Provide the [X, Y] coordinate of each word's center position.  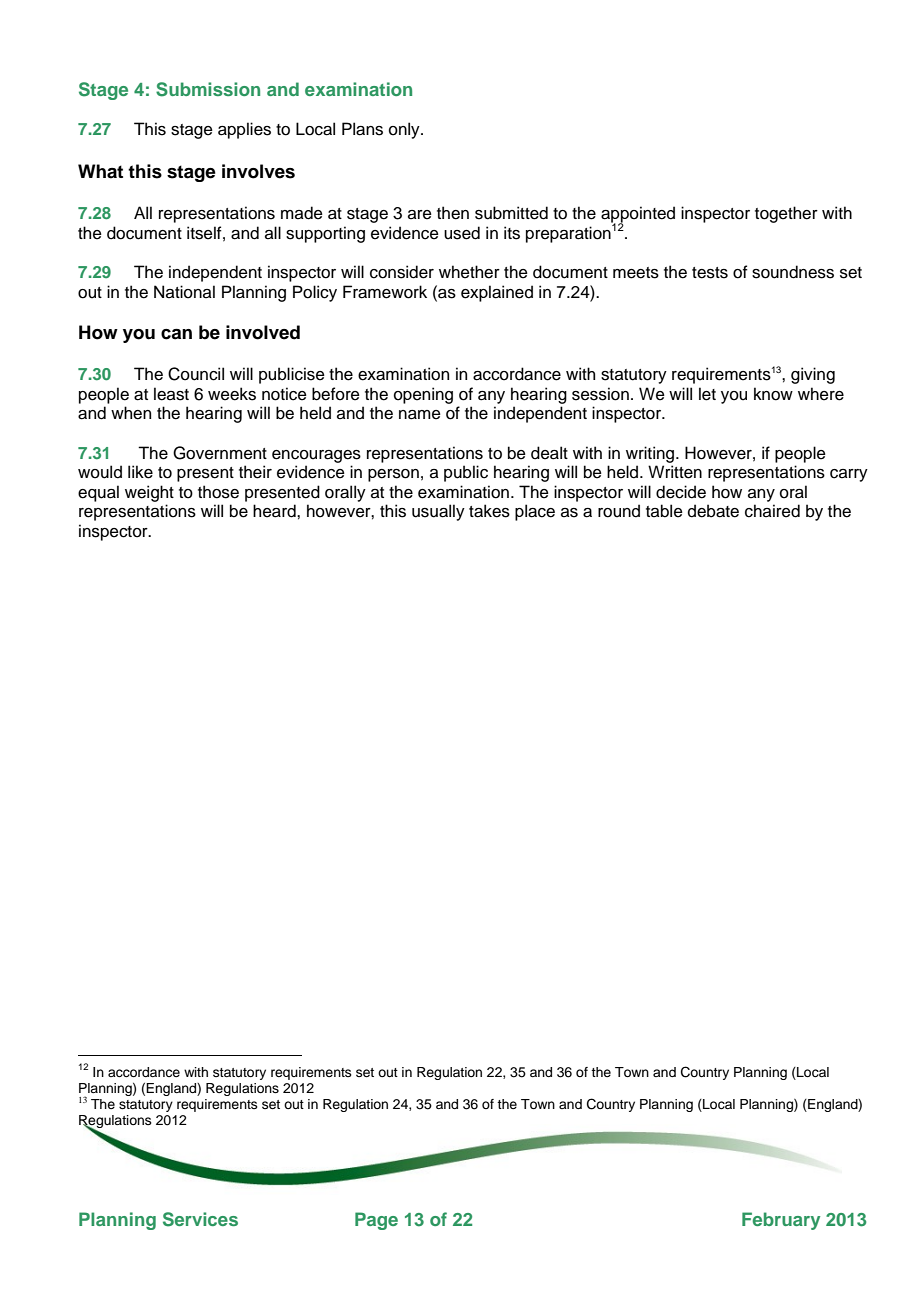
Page [376, 1221]
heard [275, 511]
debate [713, 511]
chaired [772, 511]
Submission [208, 89]
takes [489, 511]
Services [200, 1219]
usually [438, 512]
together [786, 214]
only [405, 130]
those [218, 492]
